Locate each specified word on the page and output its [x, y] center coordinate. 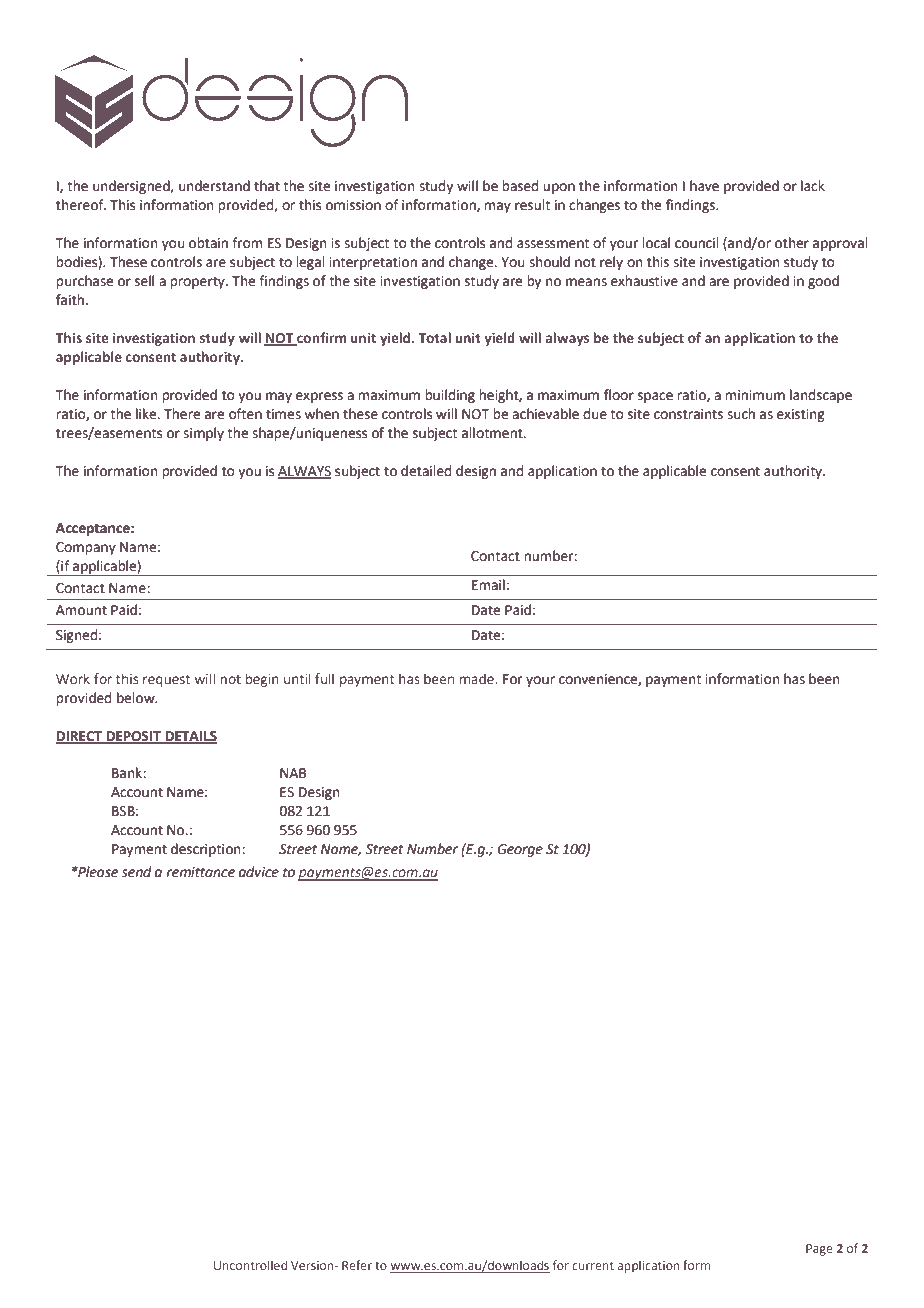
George [520, 850]
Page [819, 1250]
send [136, 872]
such [741, 414]
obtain [208, 243]
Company [86, 548]
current [593, 1265]
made [478, 678]
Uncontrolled [250, 1265]
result [532, 205]
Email [488, 584]
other [792, 243]
